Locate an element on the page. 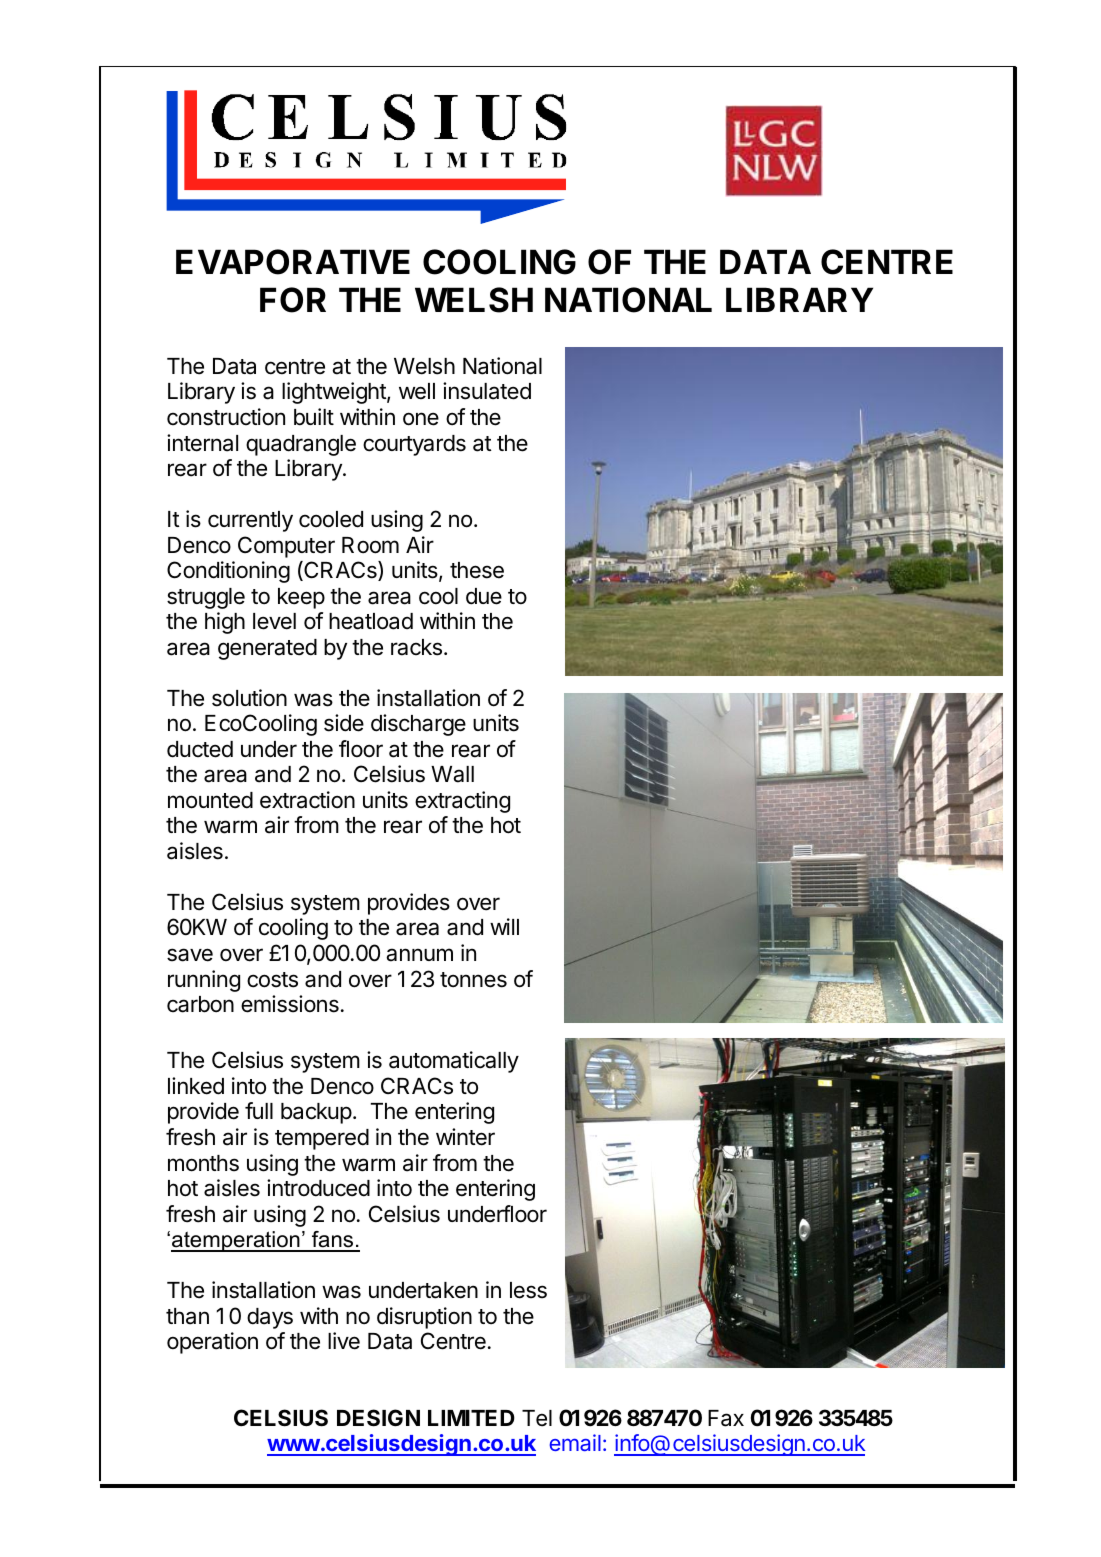 Image resolution: width=1101 pixels, height=1557 pixels. will is located at coordinates (504, 926).
